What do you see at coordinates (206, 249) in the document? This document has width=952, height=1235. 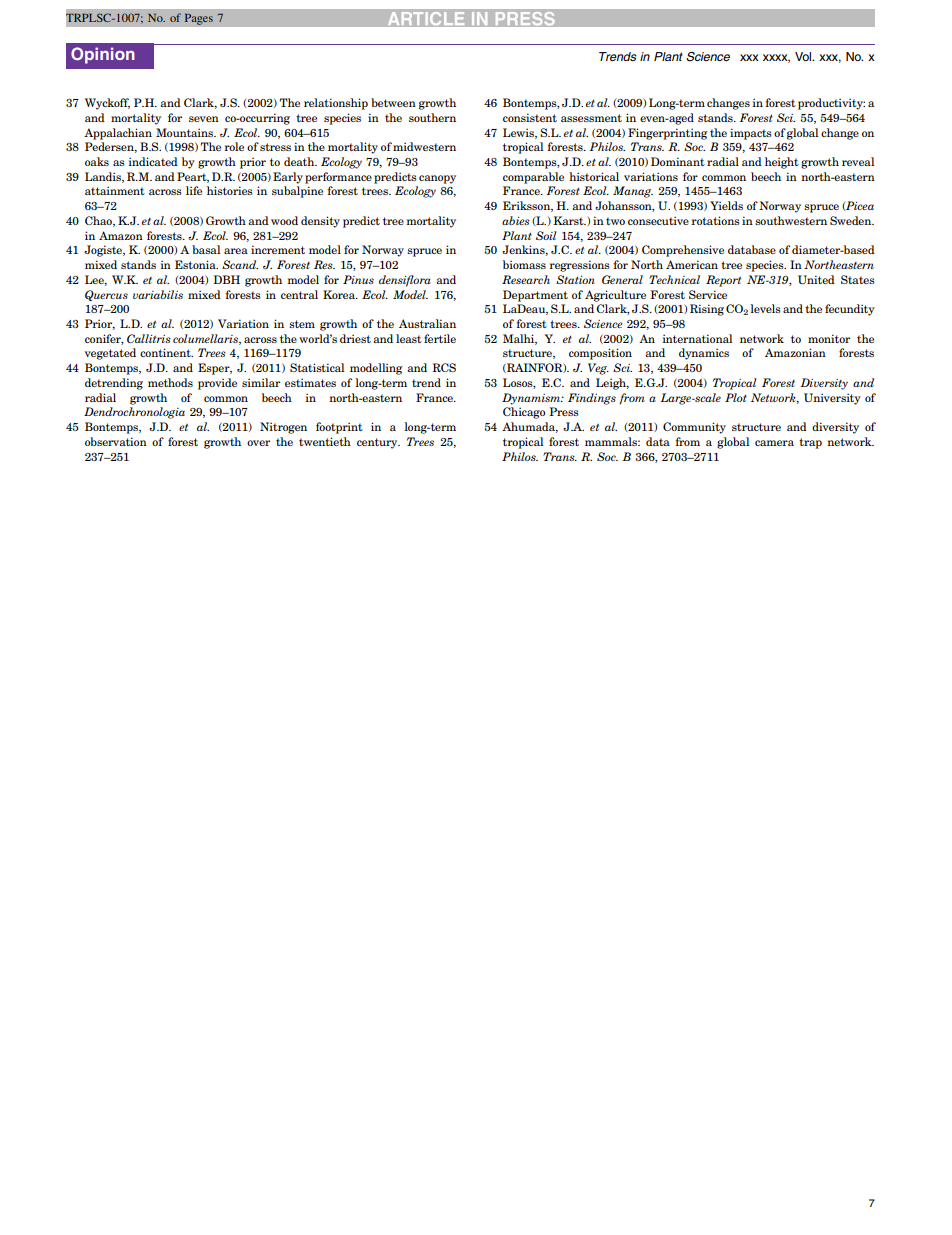 I see `basal` at bounding box center [206, 249].
